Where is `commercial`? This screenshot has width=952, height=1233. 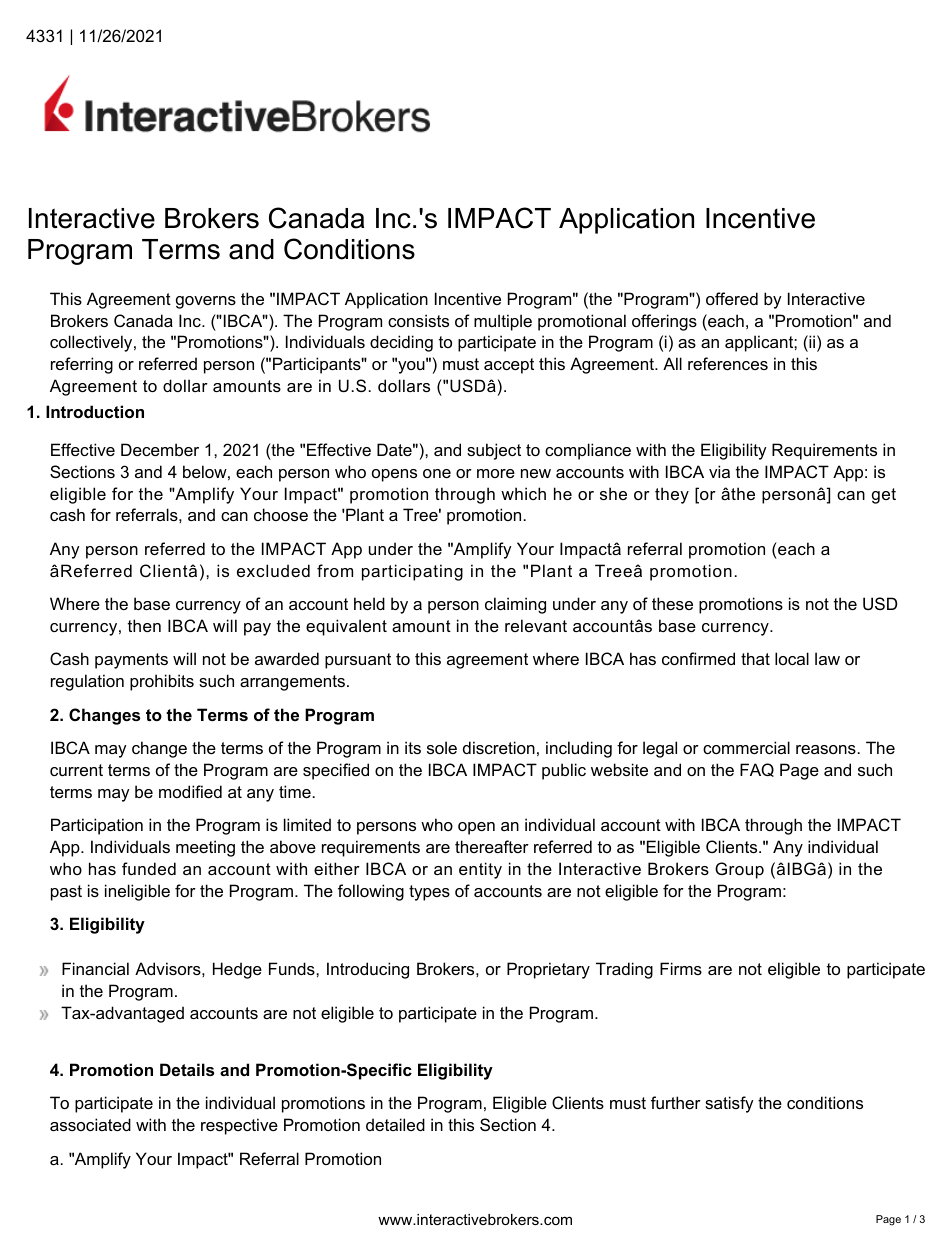 commercial is located at coordinates (746, 747).
